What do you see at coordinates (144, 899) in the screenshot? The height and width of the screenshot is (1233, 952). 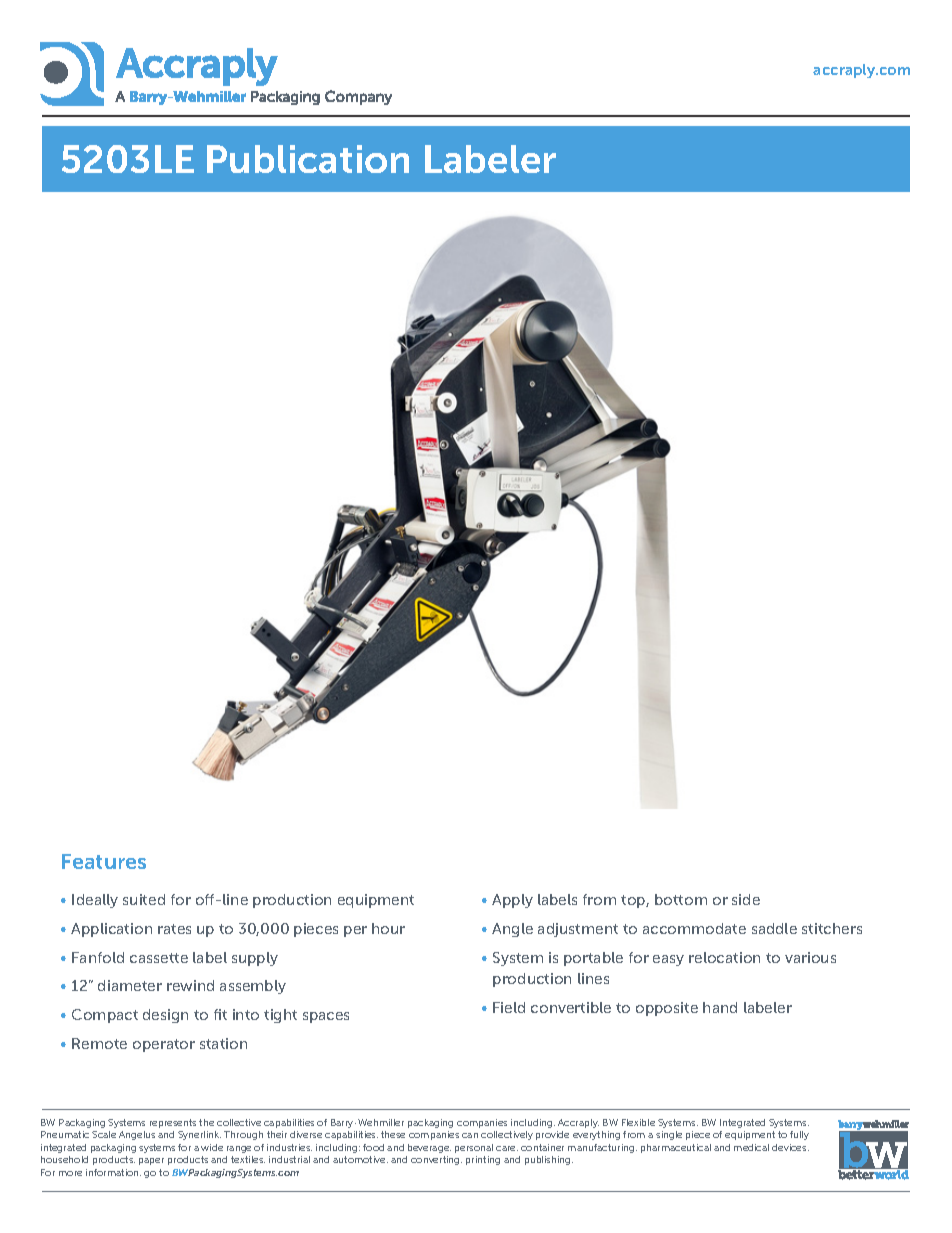 I see `suited` at bounding box center [144, 899].
